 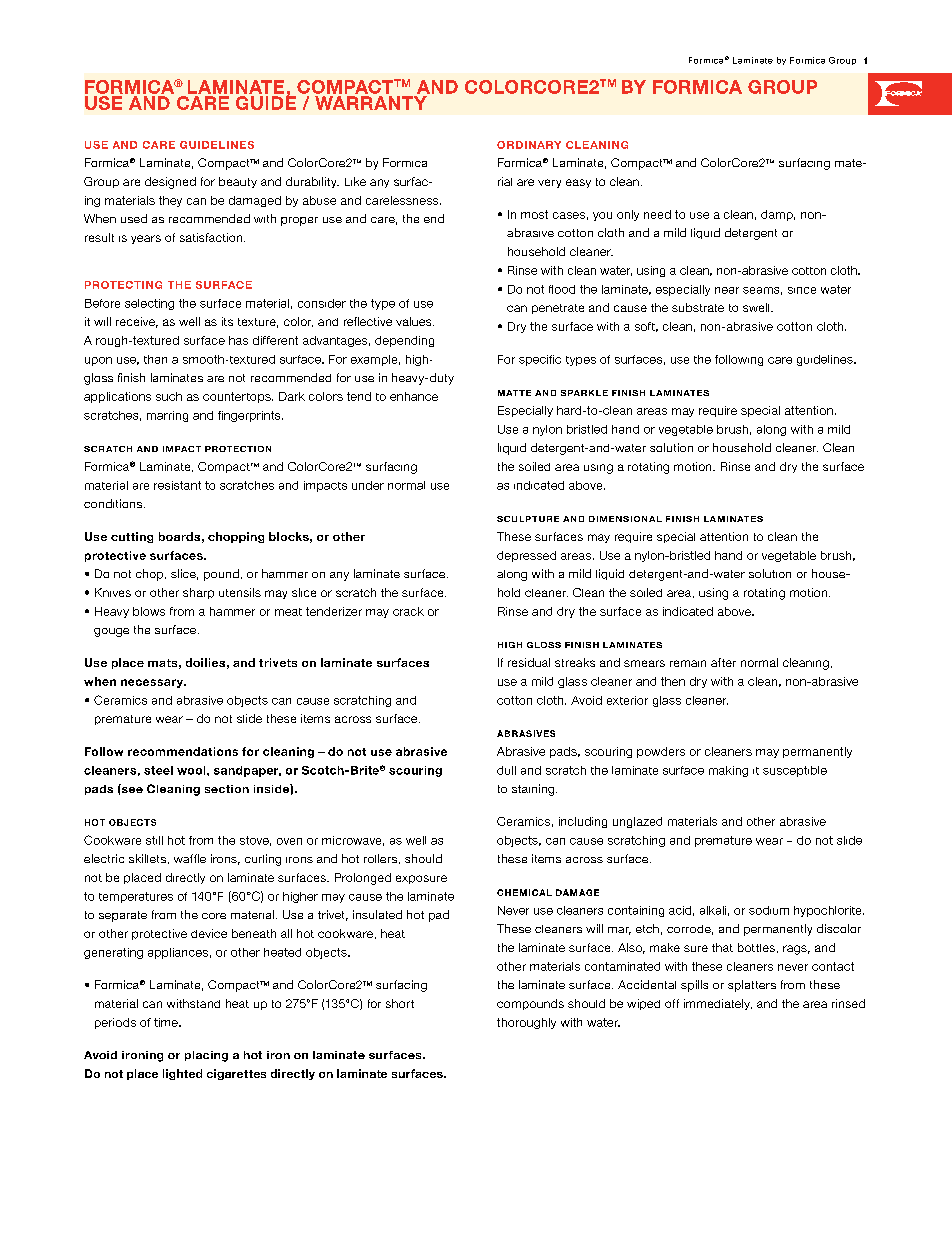 What do you see at coordinates (206, 1056) in the page?
I see `placing` at bounding box center [206, 1056].
